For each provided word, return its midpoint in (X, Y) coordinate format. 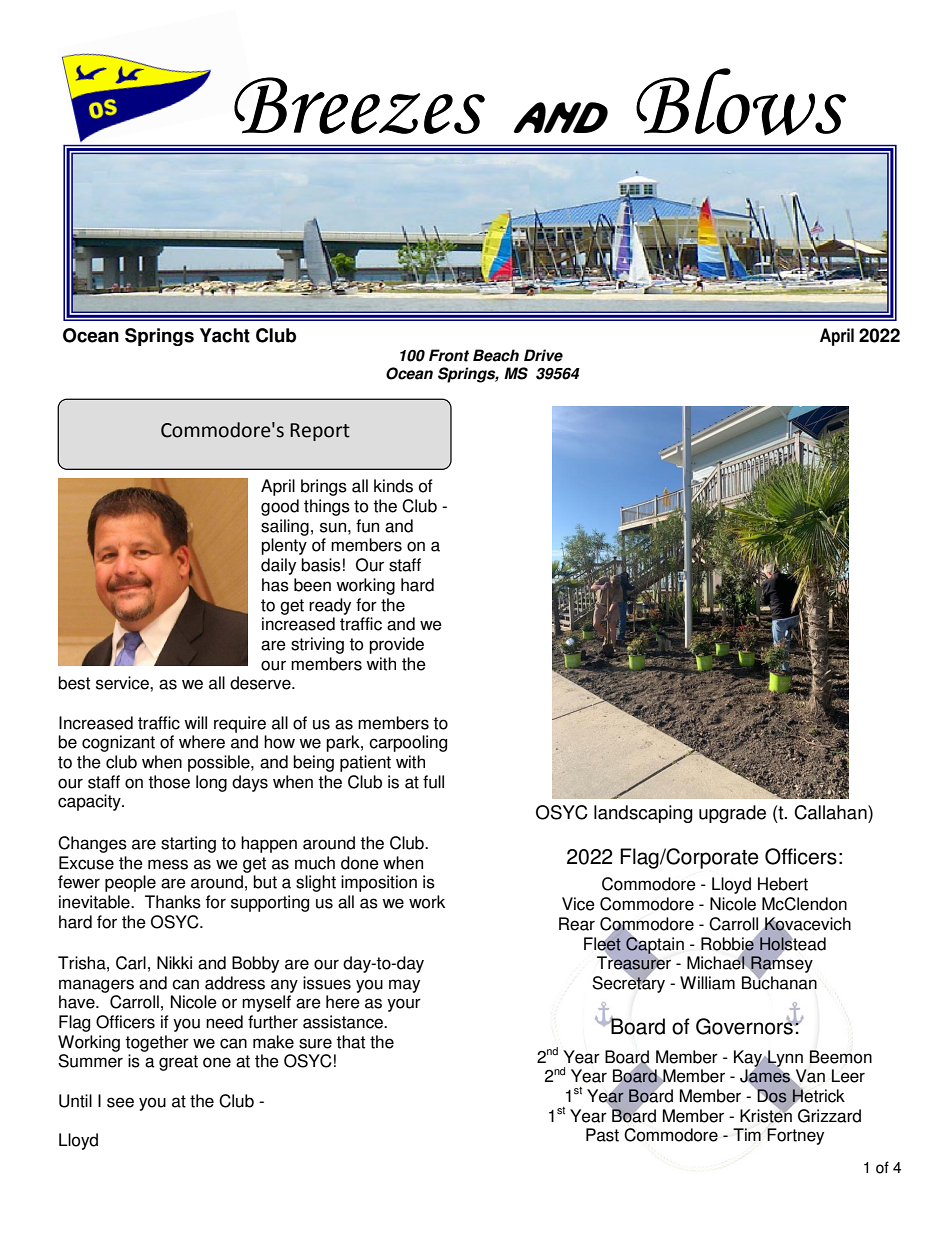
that (350, 1042)
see (120, 1102)
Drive (543, 355)
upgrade (732, 814)
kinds (393, 486)
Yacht (225, 335)
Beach (496, 355)
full (433, 782)
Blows (741, 102)
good (280, 507)
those (169, 782)
